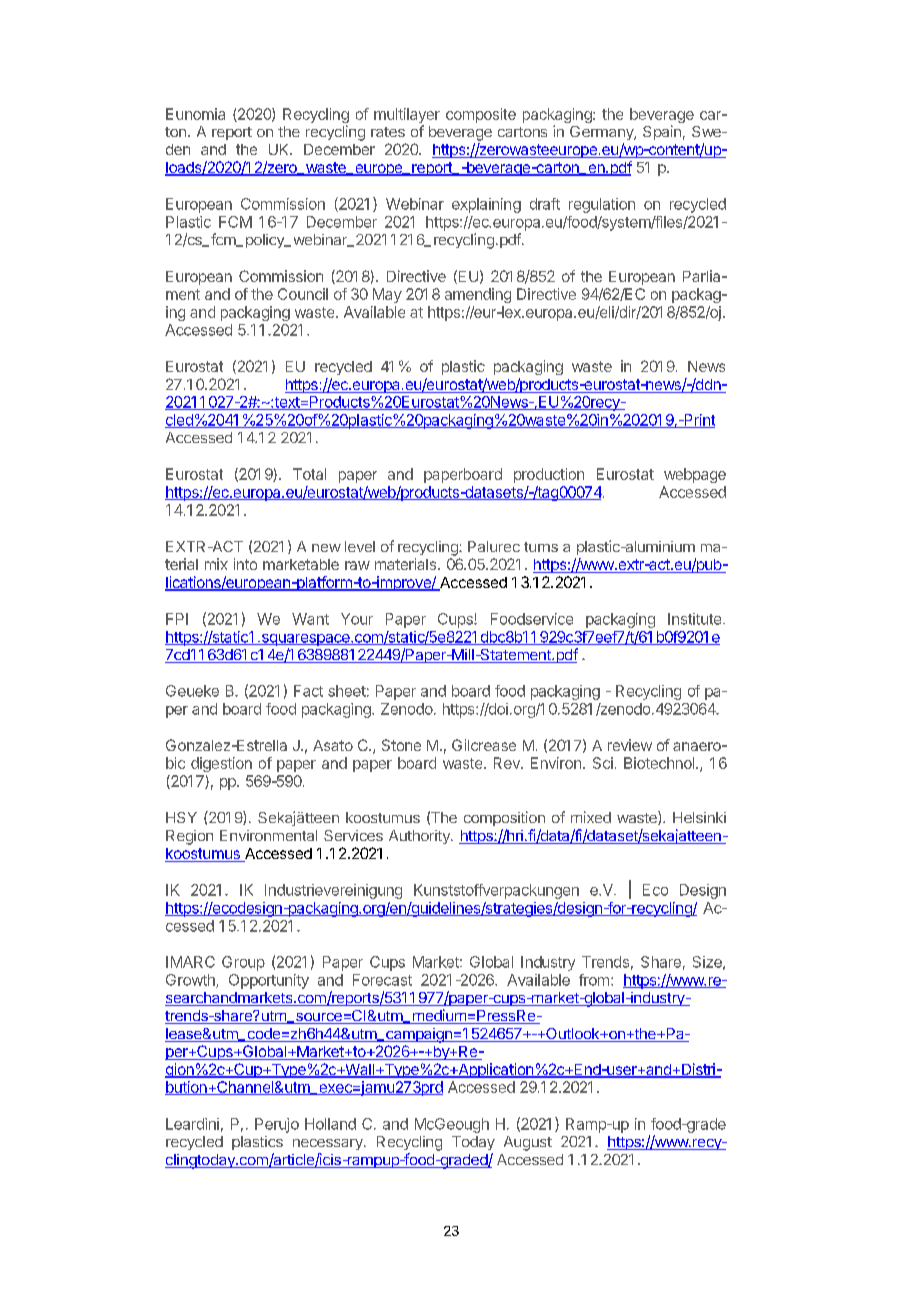  Describe the element at coordinates (357, 619) in the image. I see `Your` at that location.
